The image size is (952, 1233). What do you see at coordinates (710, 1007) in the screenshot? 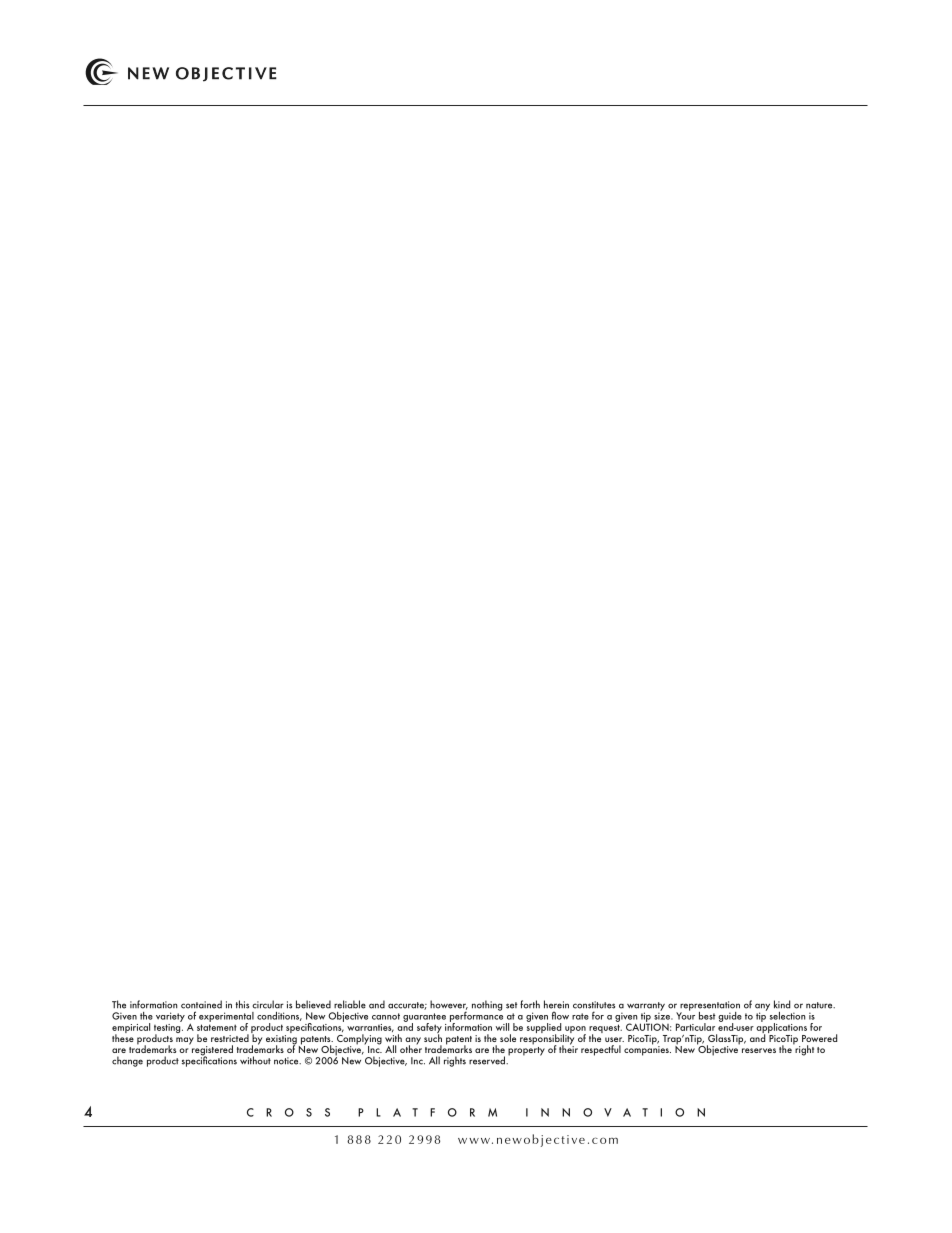
I see `representation` at bounding box center [710, 1007].
